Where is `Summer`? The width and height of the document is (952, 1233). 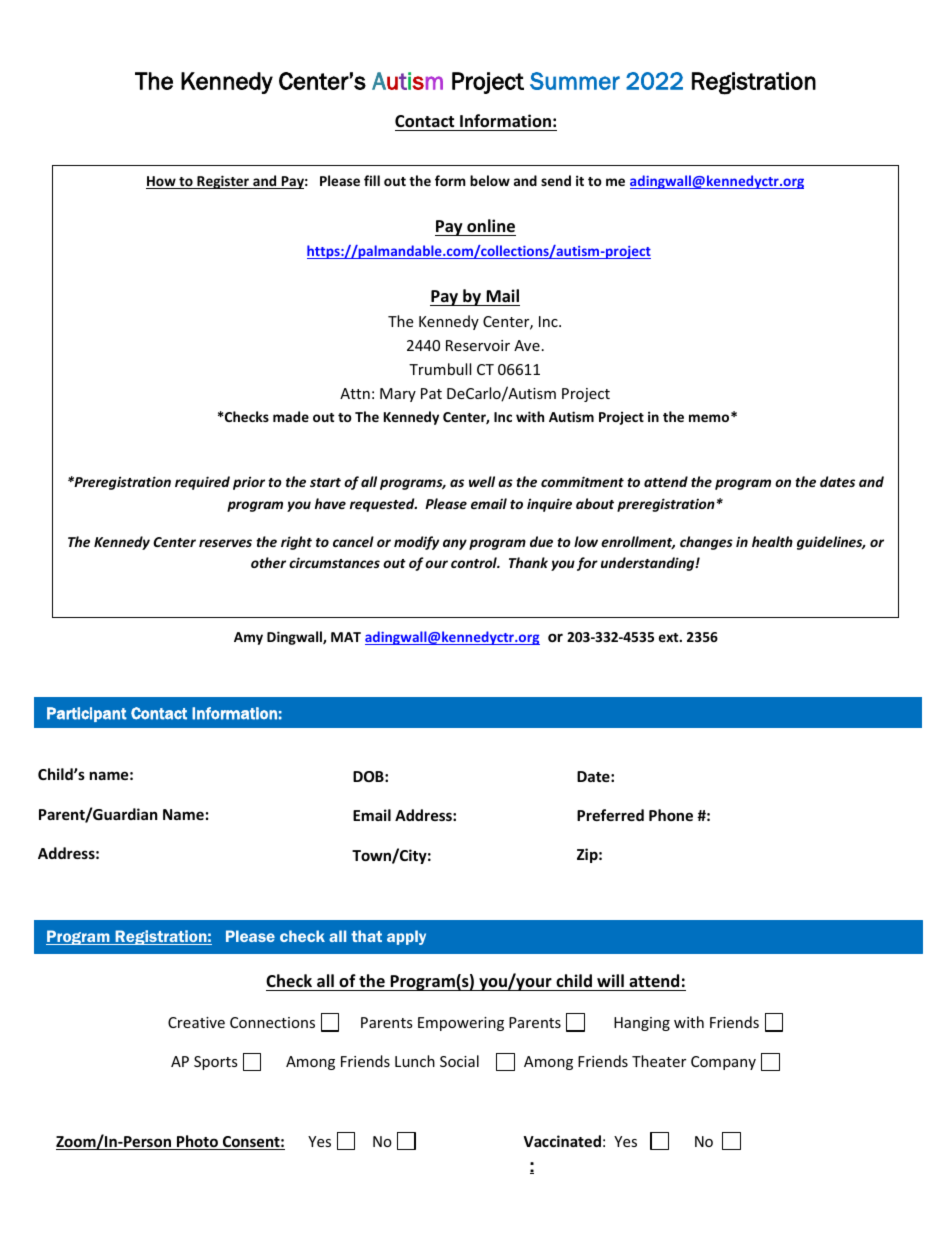 Summer is located at coordinates (575, 81).
